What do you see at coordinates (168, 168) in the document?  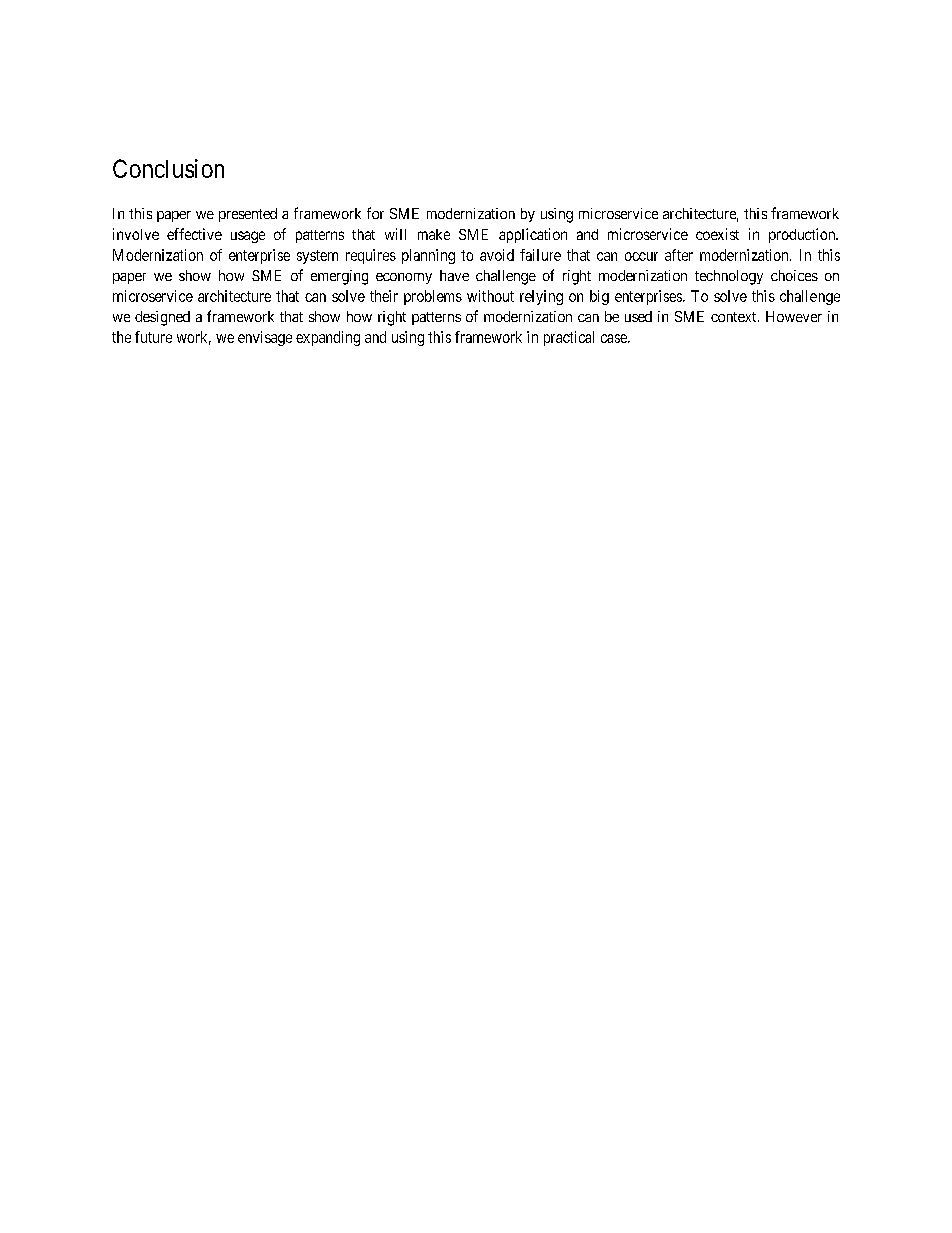 I see `Conclusion` at bounding box center [168, 168].
